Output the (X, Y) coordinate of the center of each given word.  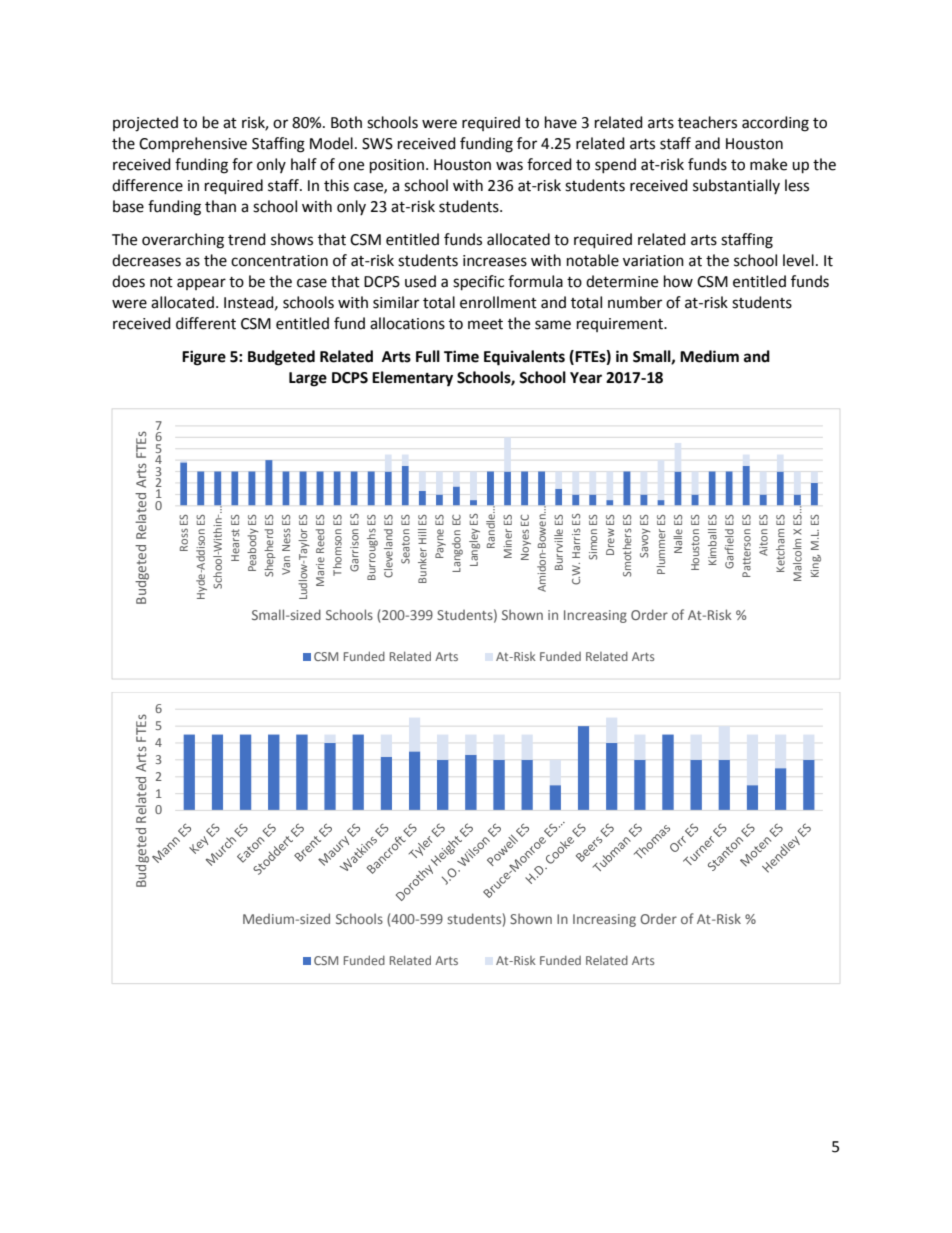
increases (495, 261)
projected (145, 124)
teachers (707, 122)
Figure (204, 358)
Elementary (412, 379)
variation (653, 261)
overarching (183, 241)
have (561, 122)
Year (586, 378)
